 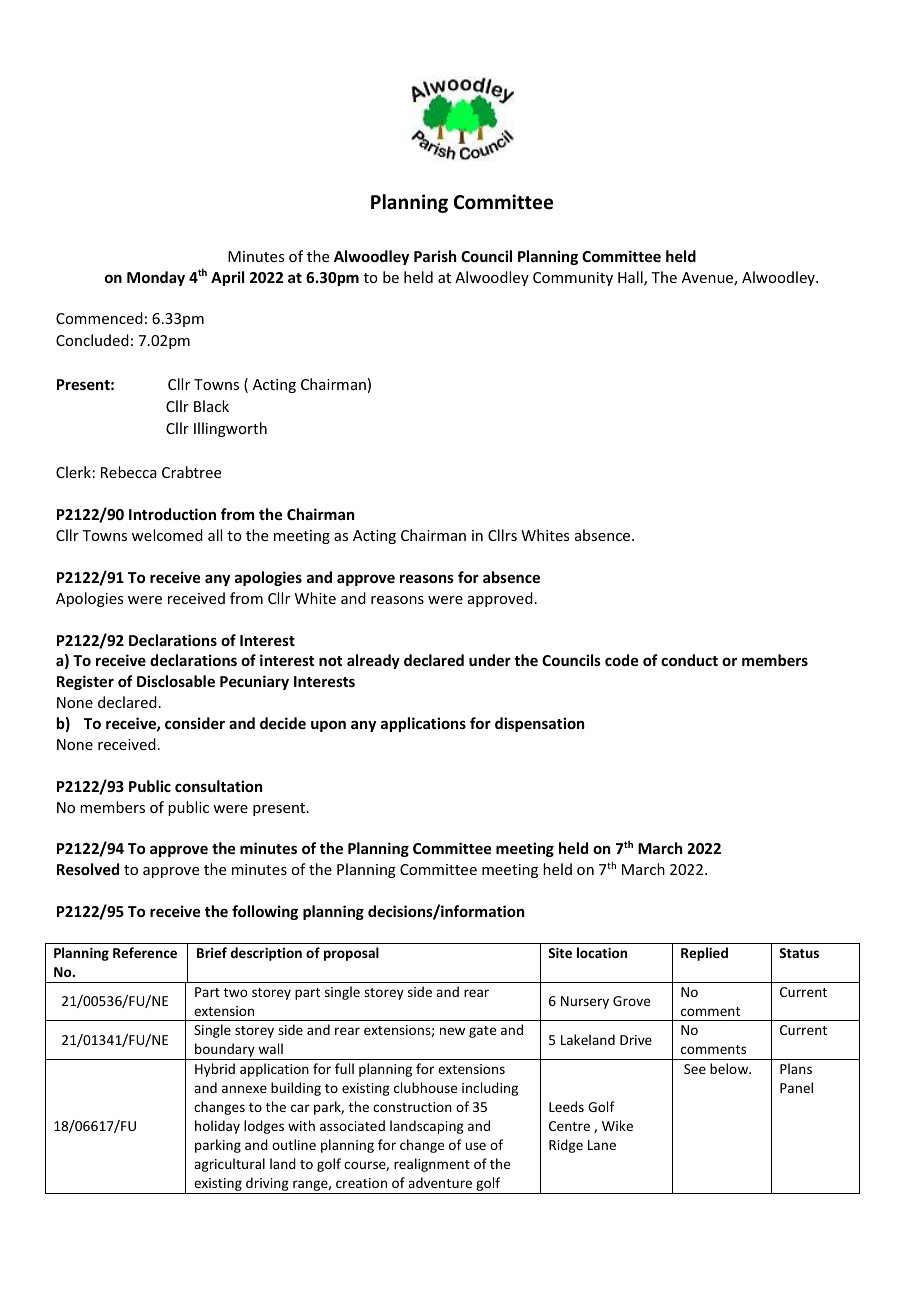 I want to click on Introduction, so click(x=172, y=514).
